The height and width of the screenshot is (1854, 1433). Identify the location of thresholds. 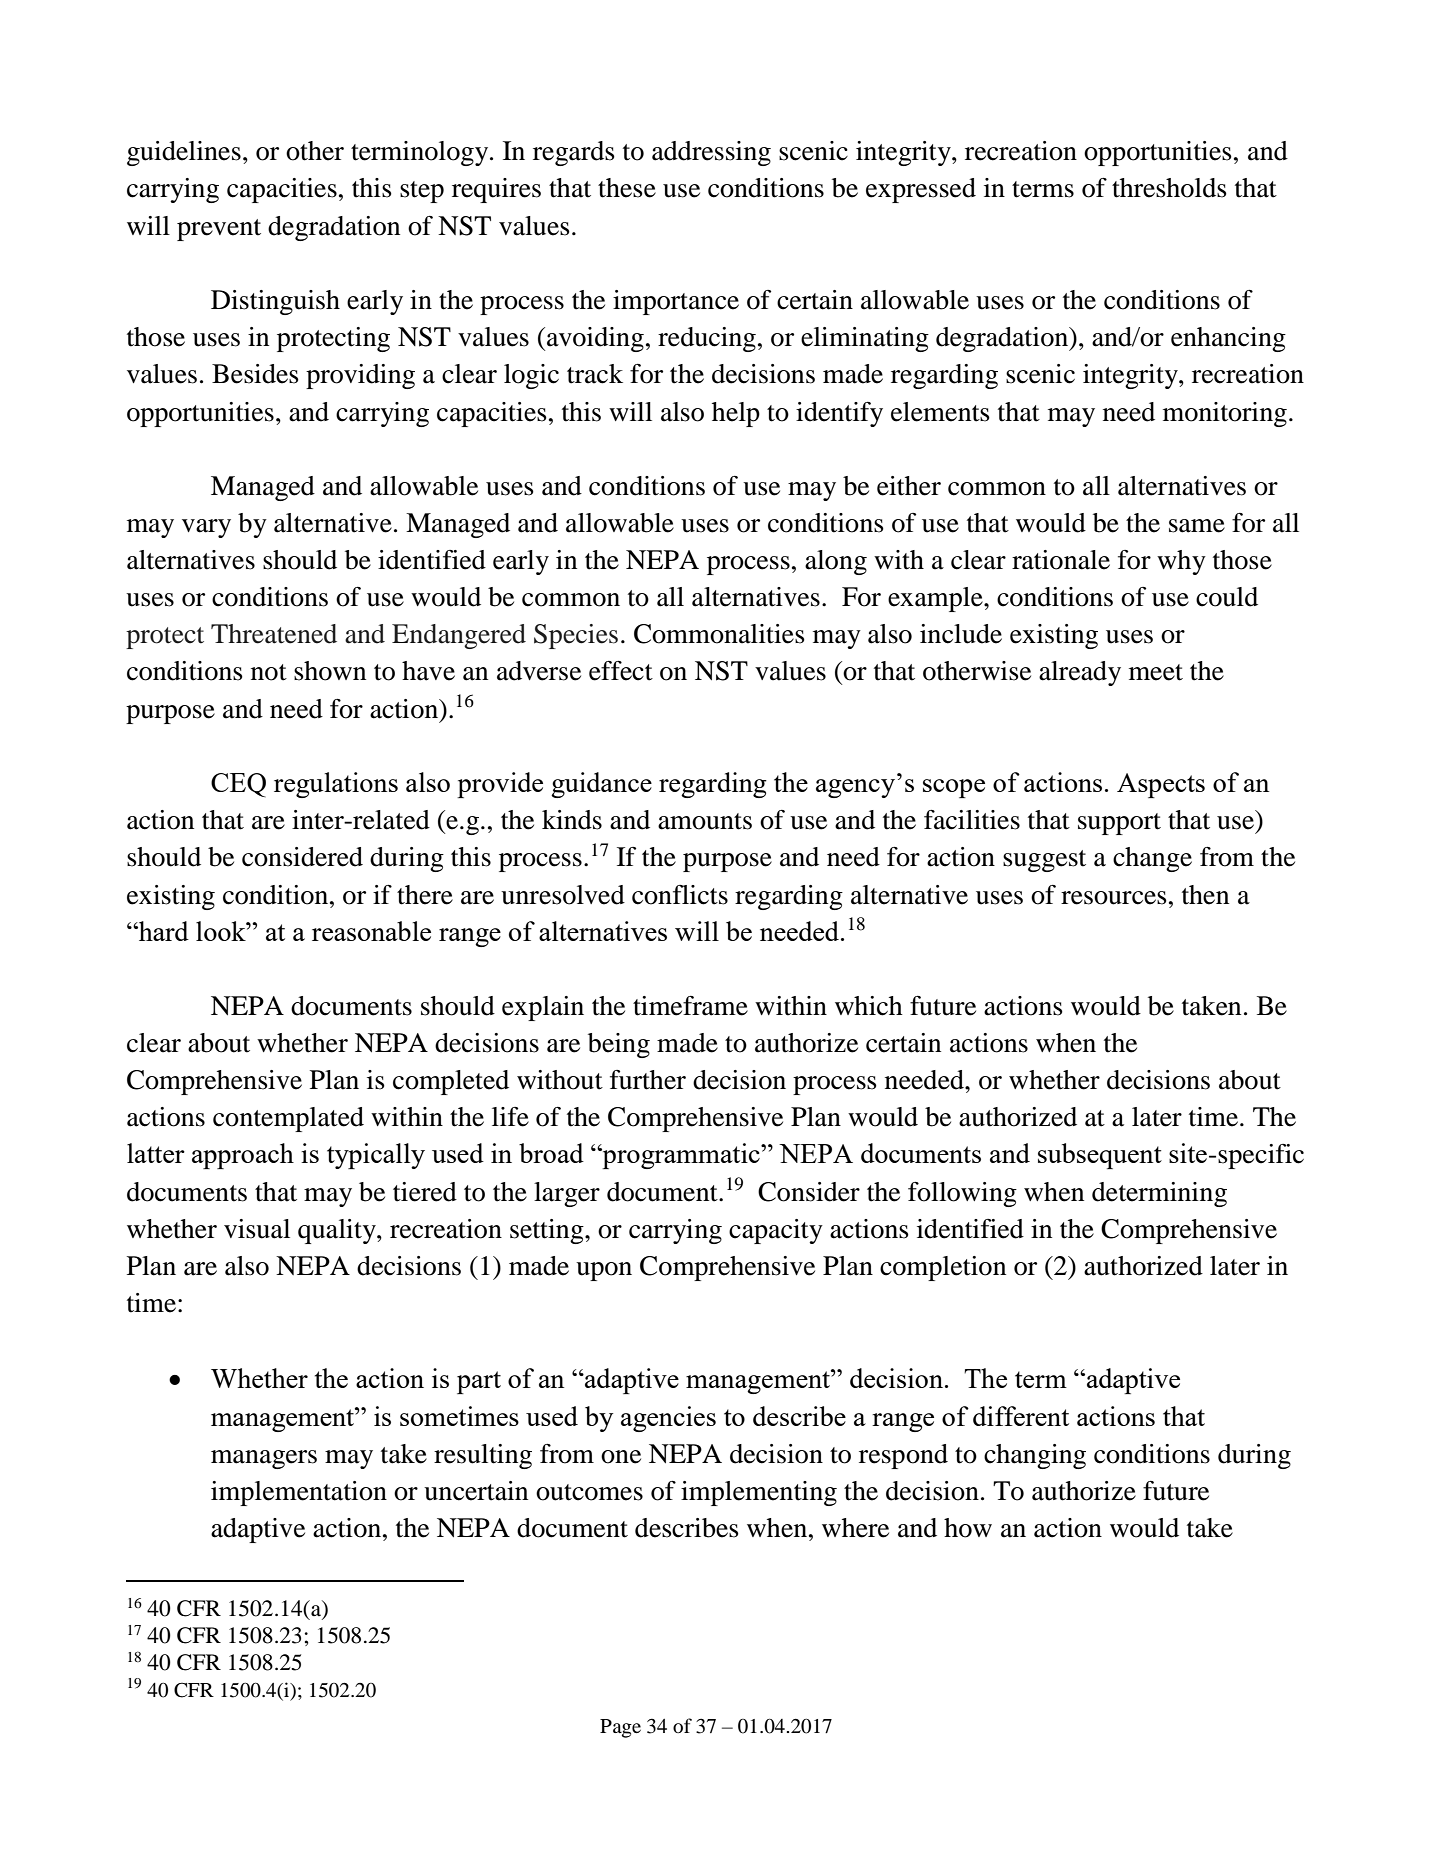
(1169, 188).
